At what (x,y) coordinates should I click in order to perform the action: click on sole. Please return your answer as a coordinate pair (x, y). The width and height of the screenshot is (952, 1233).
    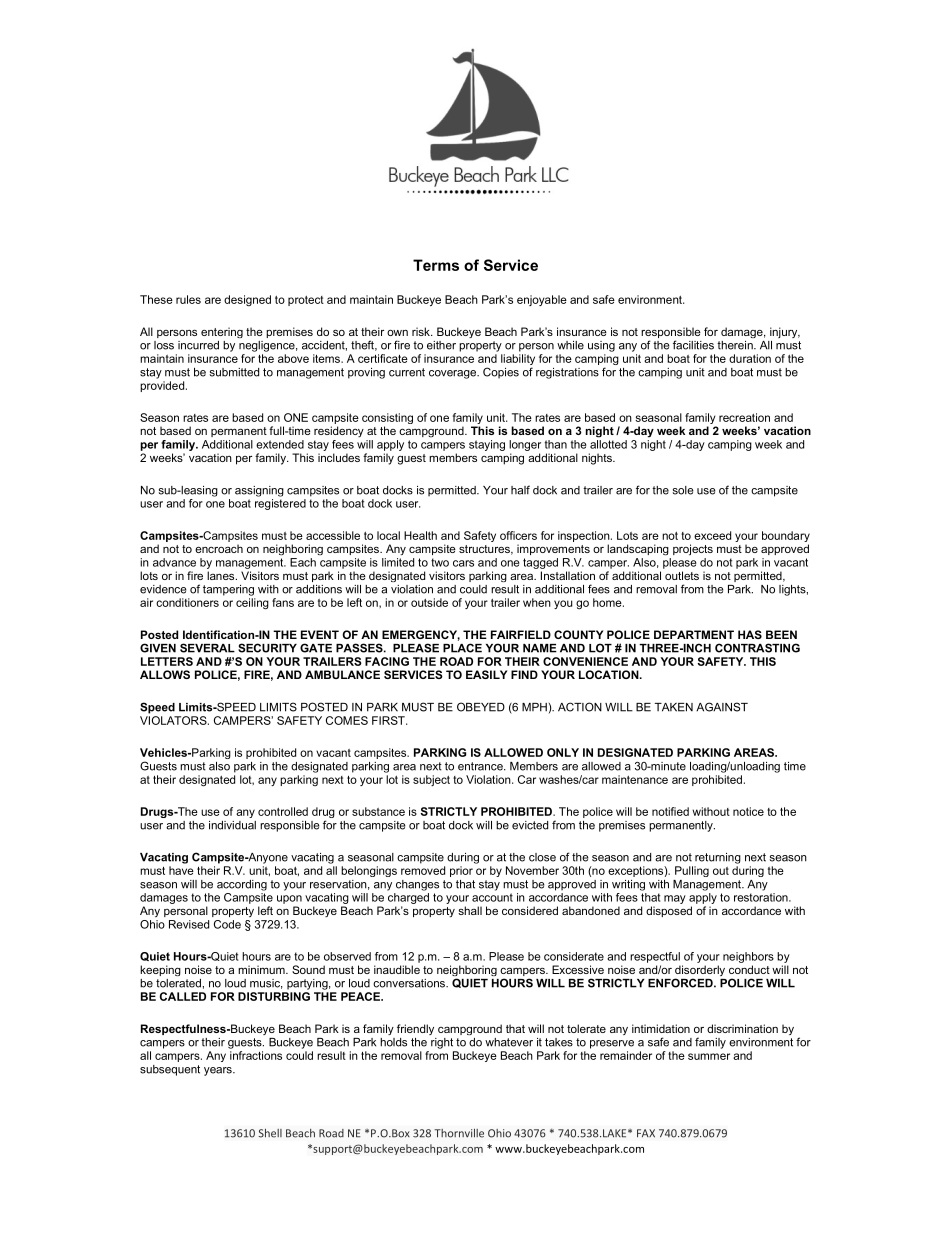
    Looking at the image, I should click on (683, 490).
